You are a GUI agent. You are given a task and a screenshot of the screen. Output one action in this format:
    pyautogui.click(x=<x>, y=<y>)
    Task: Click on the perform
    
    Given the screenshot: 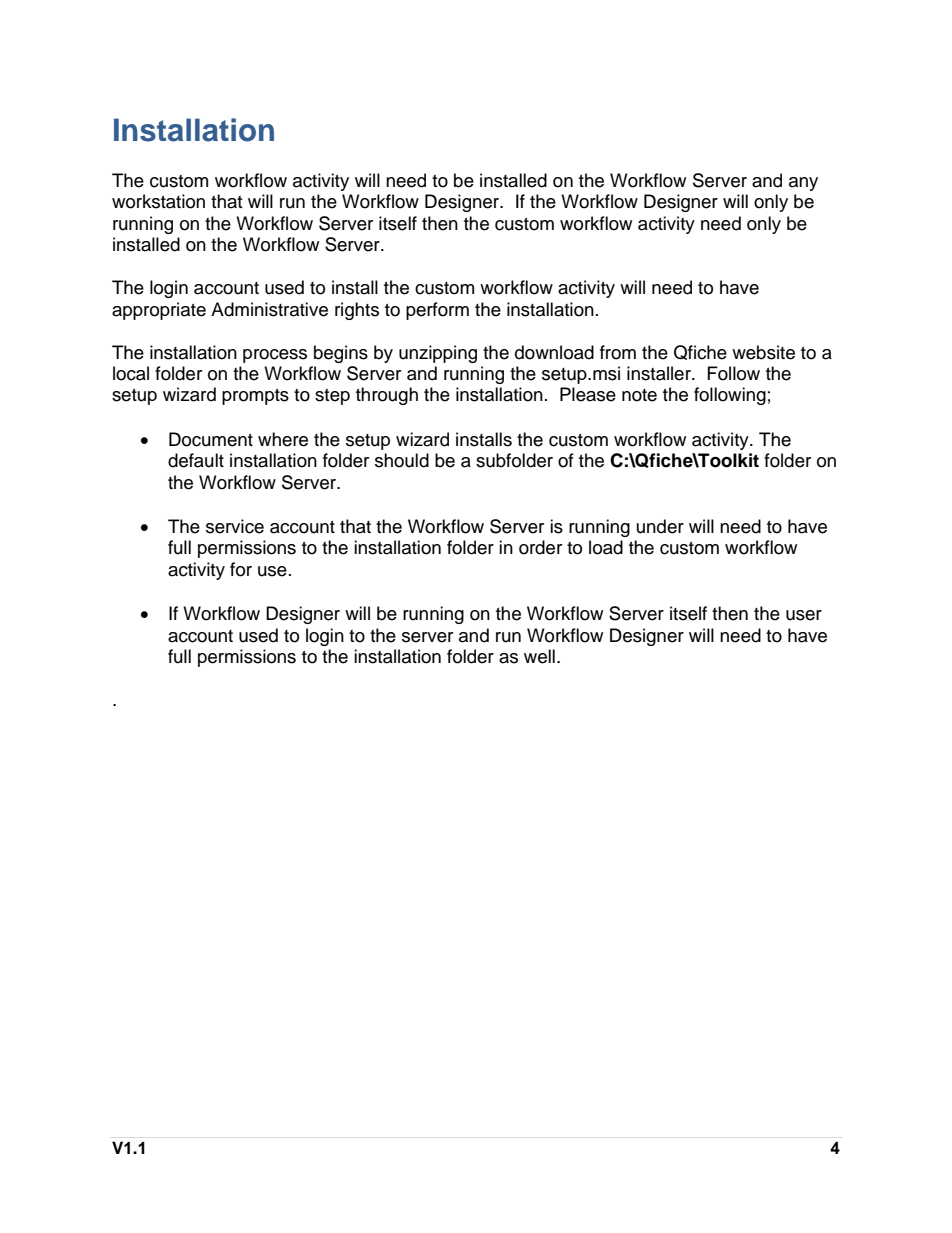 What is the action you would take?
    pyautogui.click(x=437, y=311)
